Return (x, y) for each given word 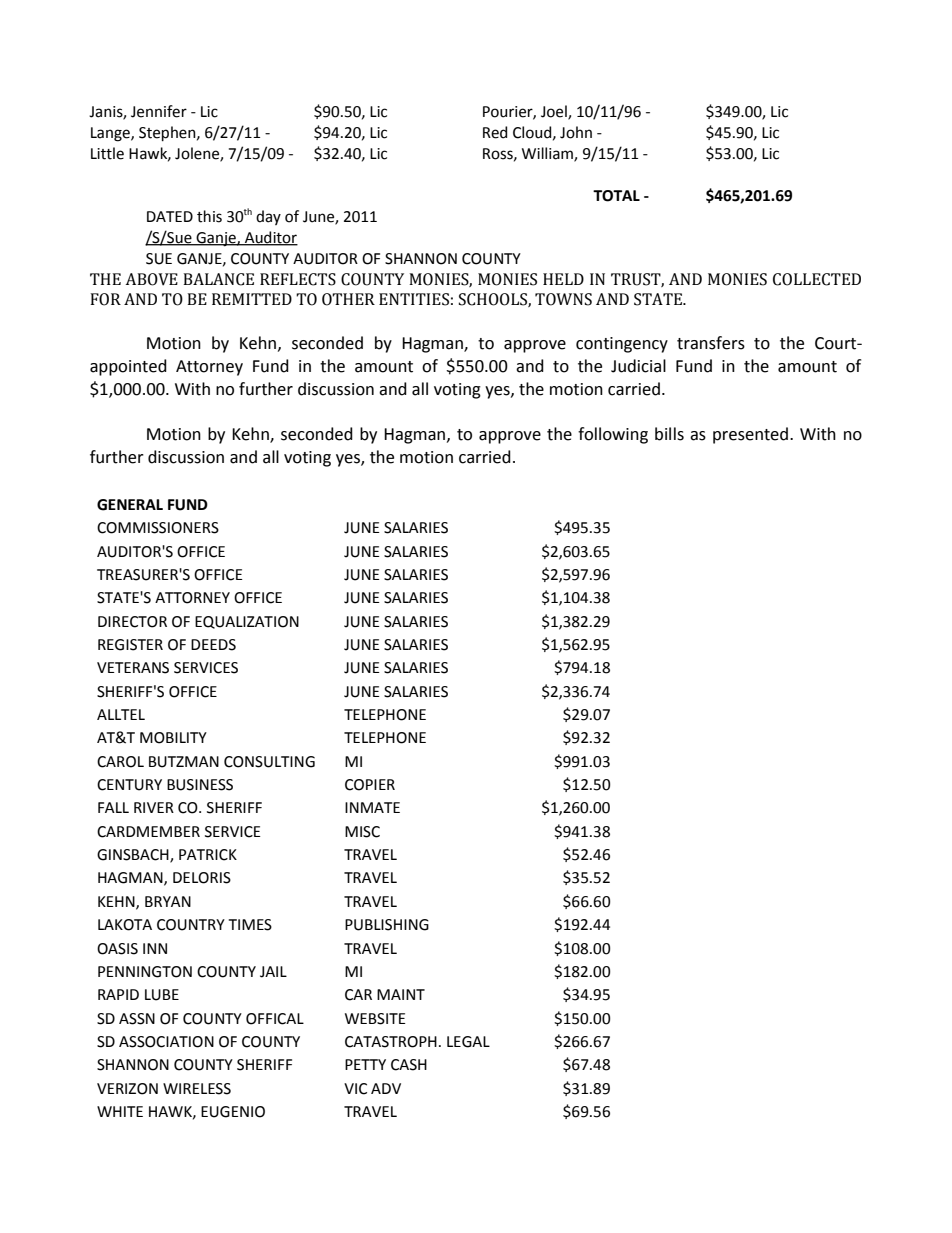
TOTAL (616, 196)
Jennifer (159, 111)
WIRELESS (197, 1089)
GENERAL (130, 505)
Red (495, 132)
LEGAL (468, 1042)
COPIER (370, 785)
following (613, 435)
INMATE (372, 807)
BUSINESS (200, 785)
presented (750, 435)
